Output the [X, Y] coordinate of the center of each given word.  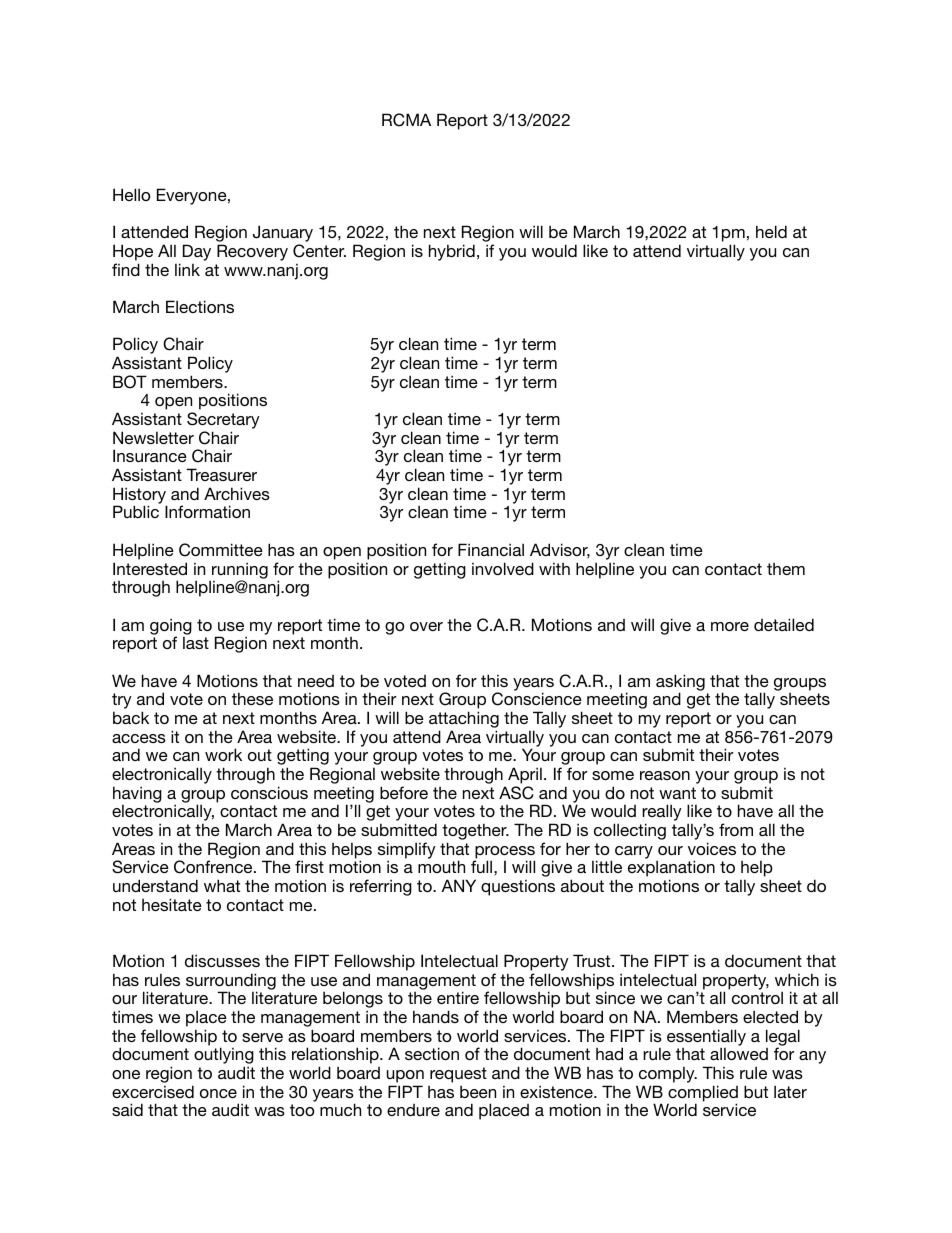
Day [197, 252]
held [771, 231]
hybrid [452, 252]
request [458, 1075]
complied [703, 1094]
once [218, 1093]
